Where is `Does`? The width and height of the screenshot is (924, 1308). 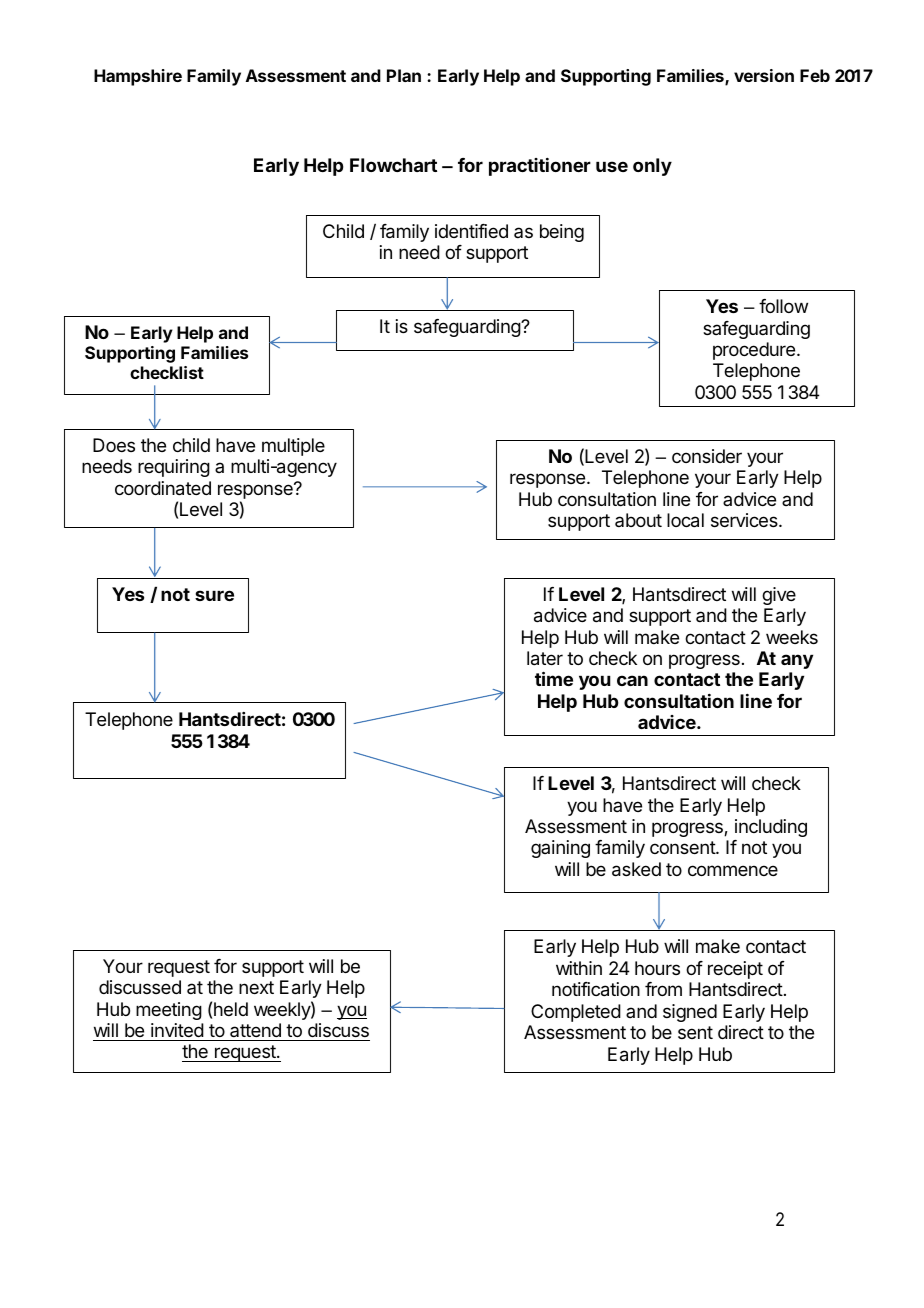 Does is located at coordinates (114, 445).
